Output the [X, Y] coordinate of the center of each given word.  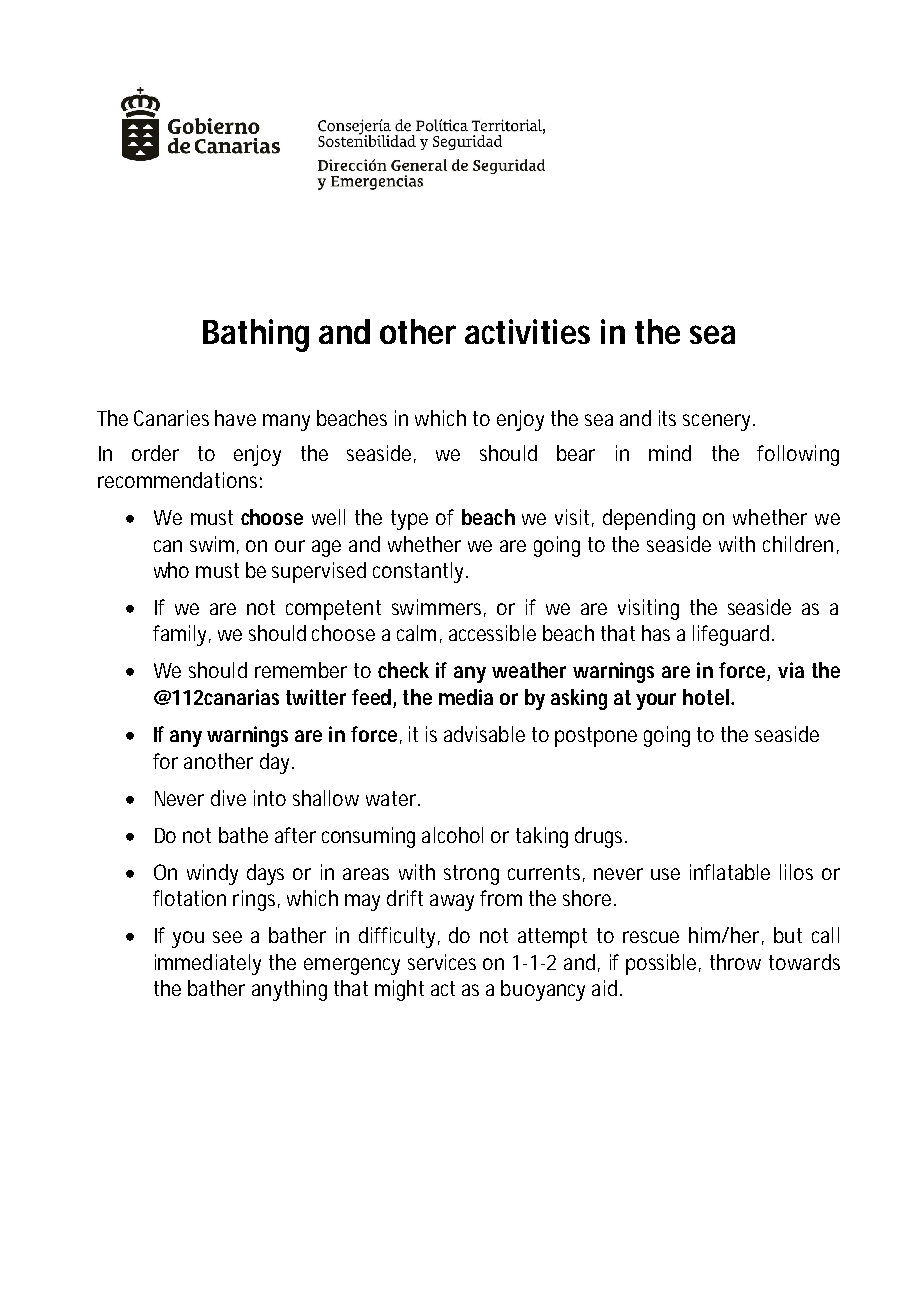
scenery [716, 422]
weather [529, 670]
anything [289, 990]
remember [301, 670]
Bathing [256, 335]
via [791, 670]
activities [527, 331]
